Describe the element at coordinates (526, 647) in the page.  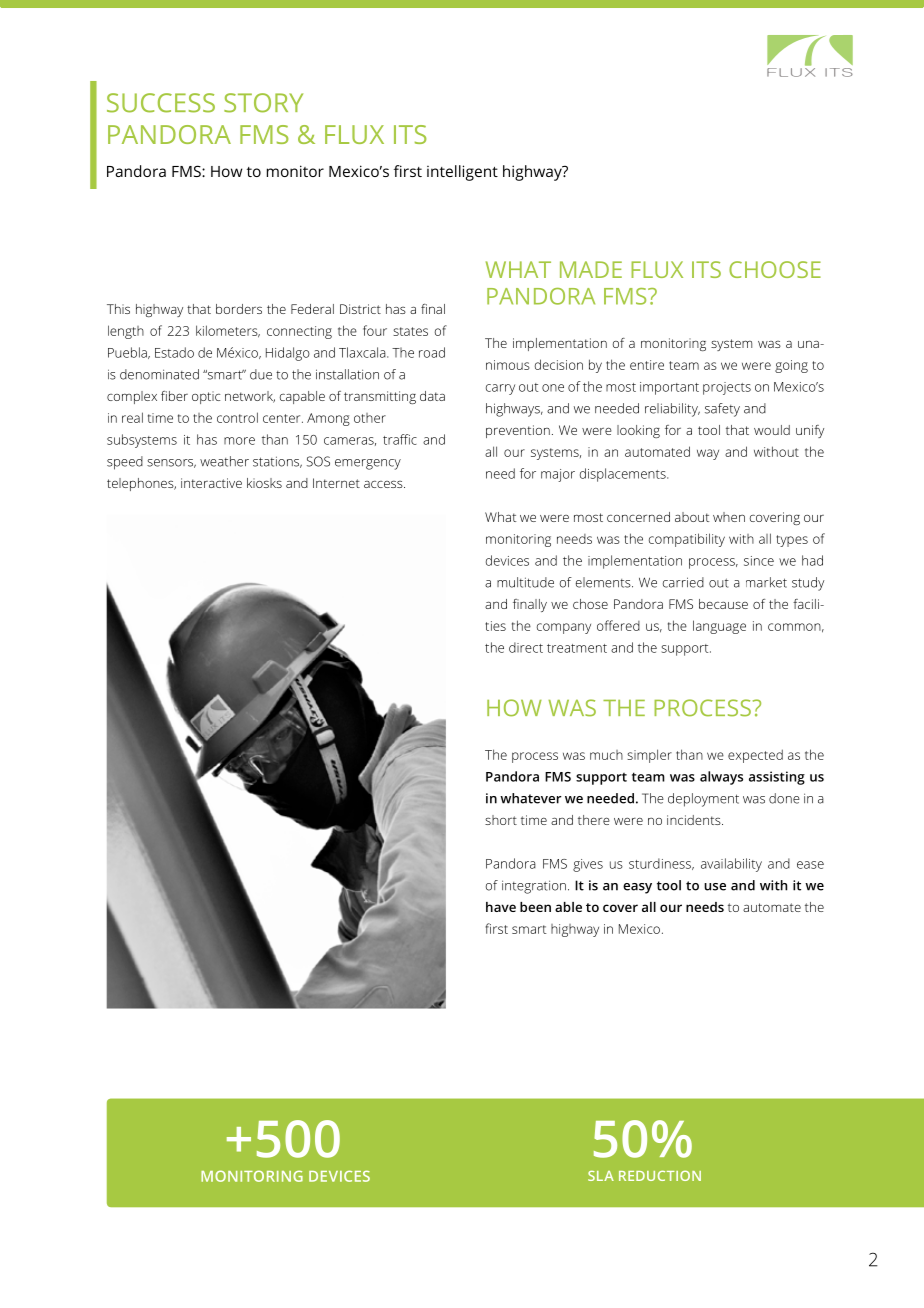
I see `direct` at that location.
